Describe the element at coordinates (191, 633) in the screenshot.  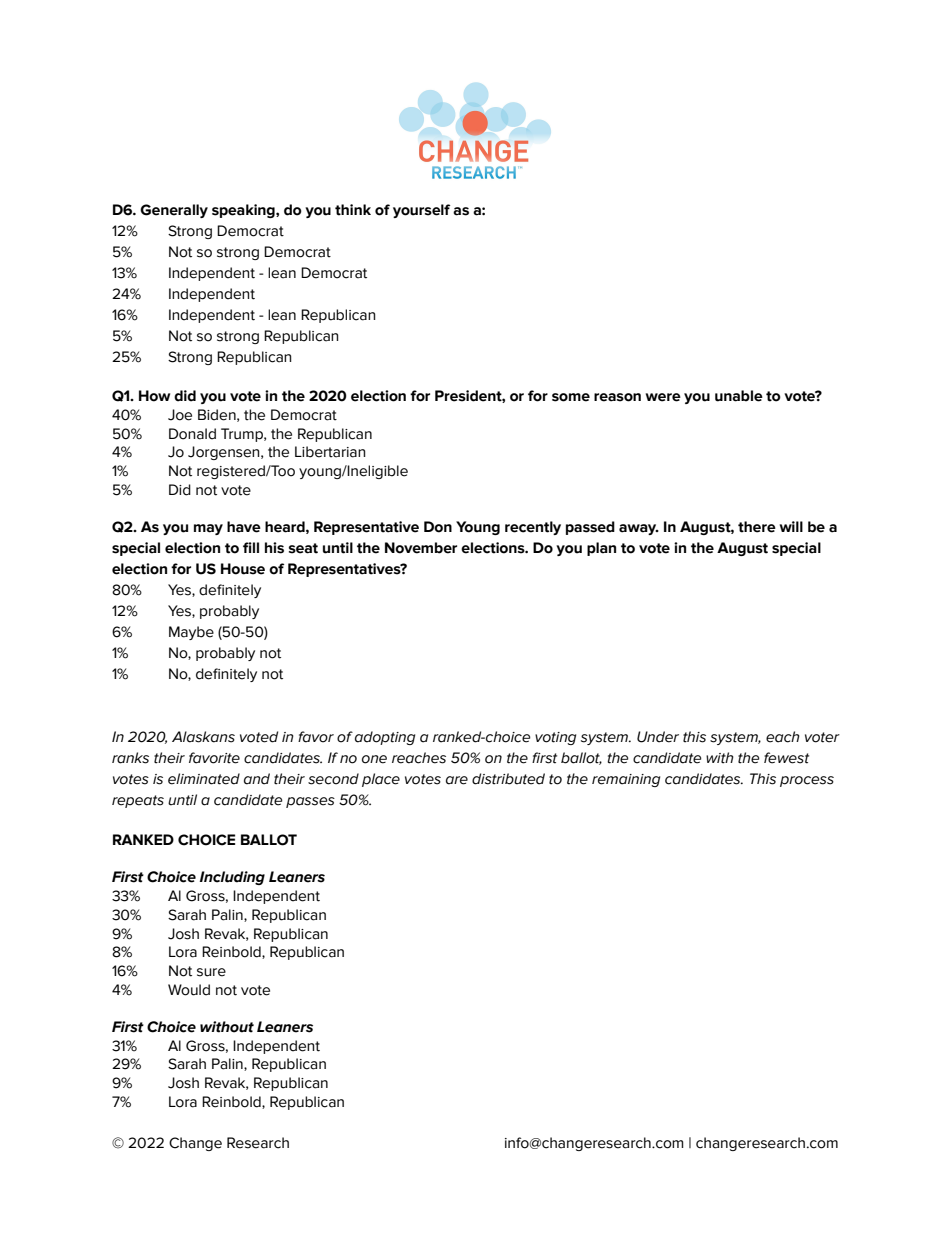
I see `Maybe` at that location.
